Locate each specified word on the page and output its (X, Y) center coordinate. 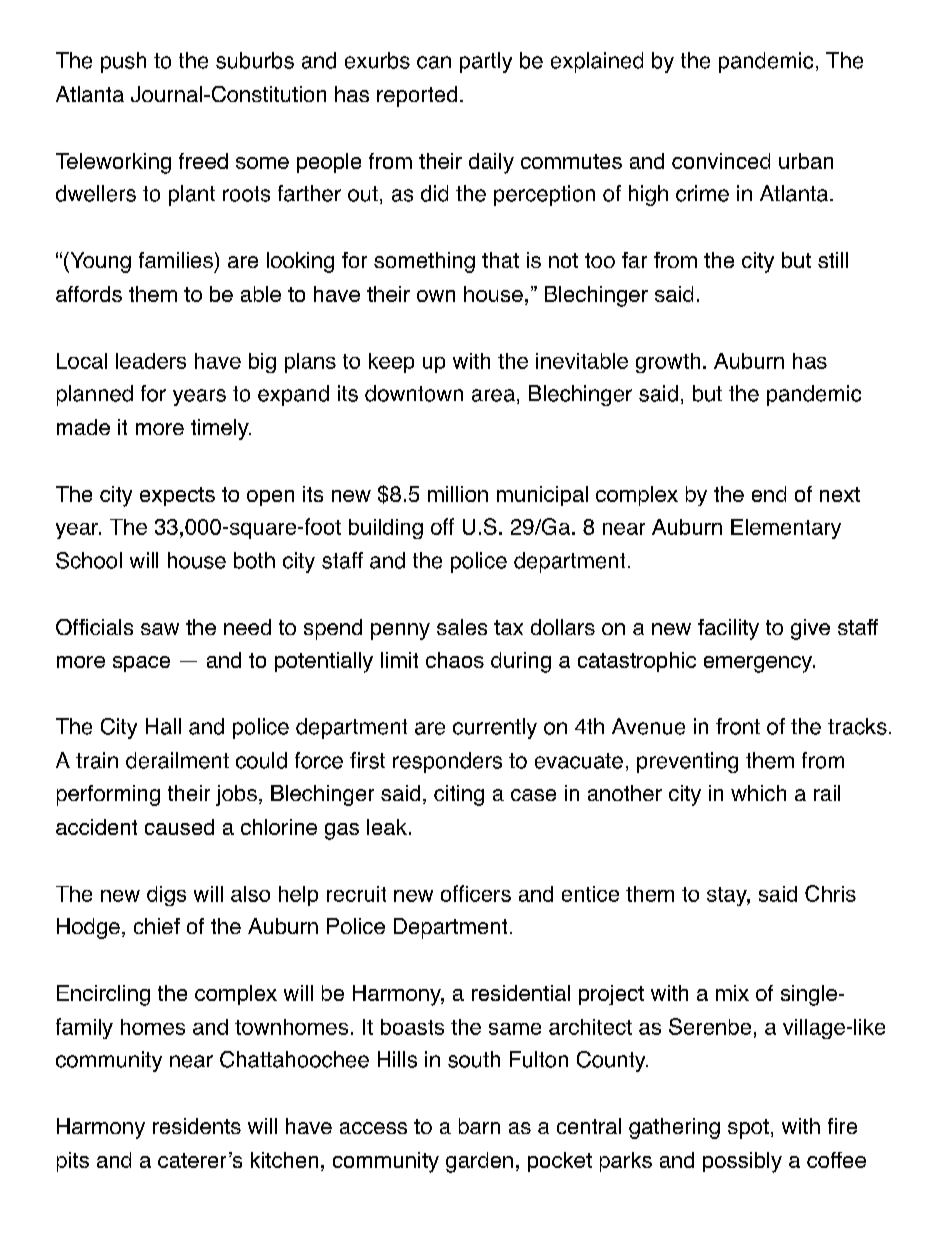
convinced (721, 161)
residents (197, 1126)
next (840, 494)
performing (108, 795)
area (493, 395)
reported (417, 96)
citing (459, 795)
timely (221, 429)
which (758, 793)
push (123, 62)
